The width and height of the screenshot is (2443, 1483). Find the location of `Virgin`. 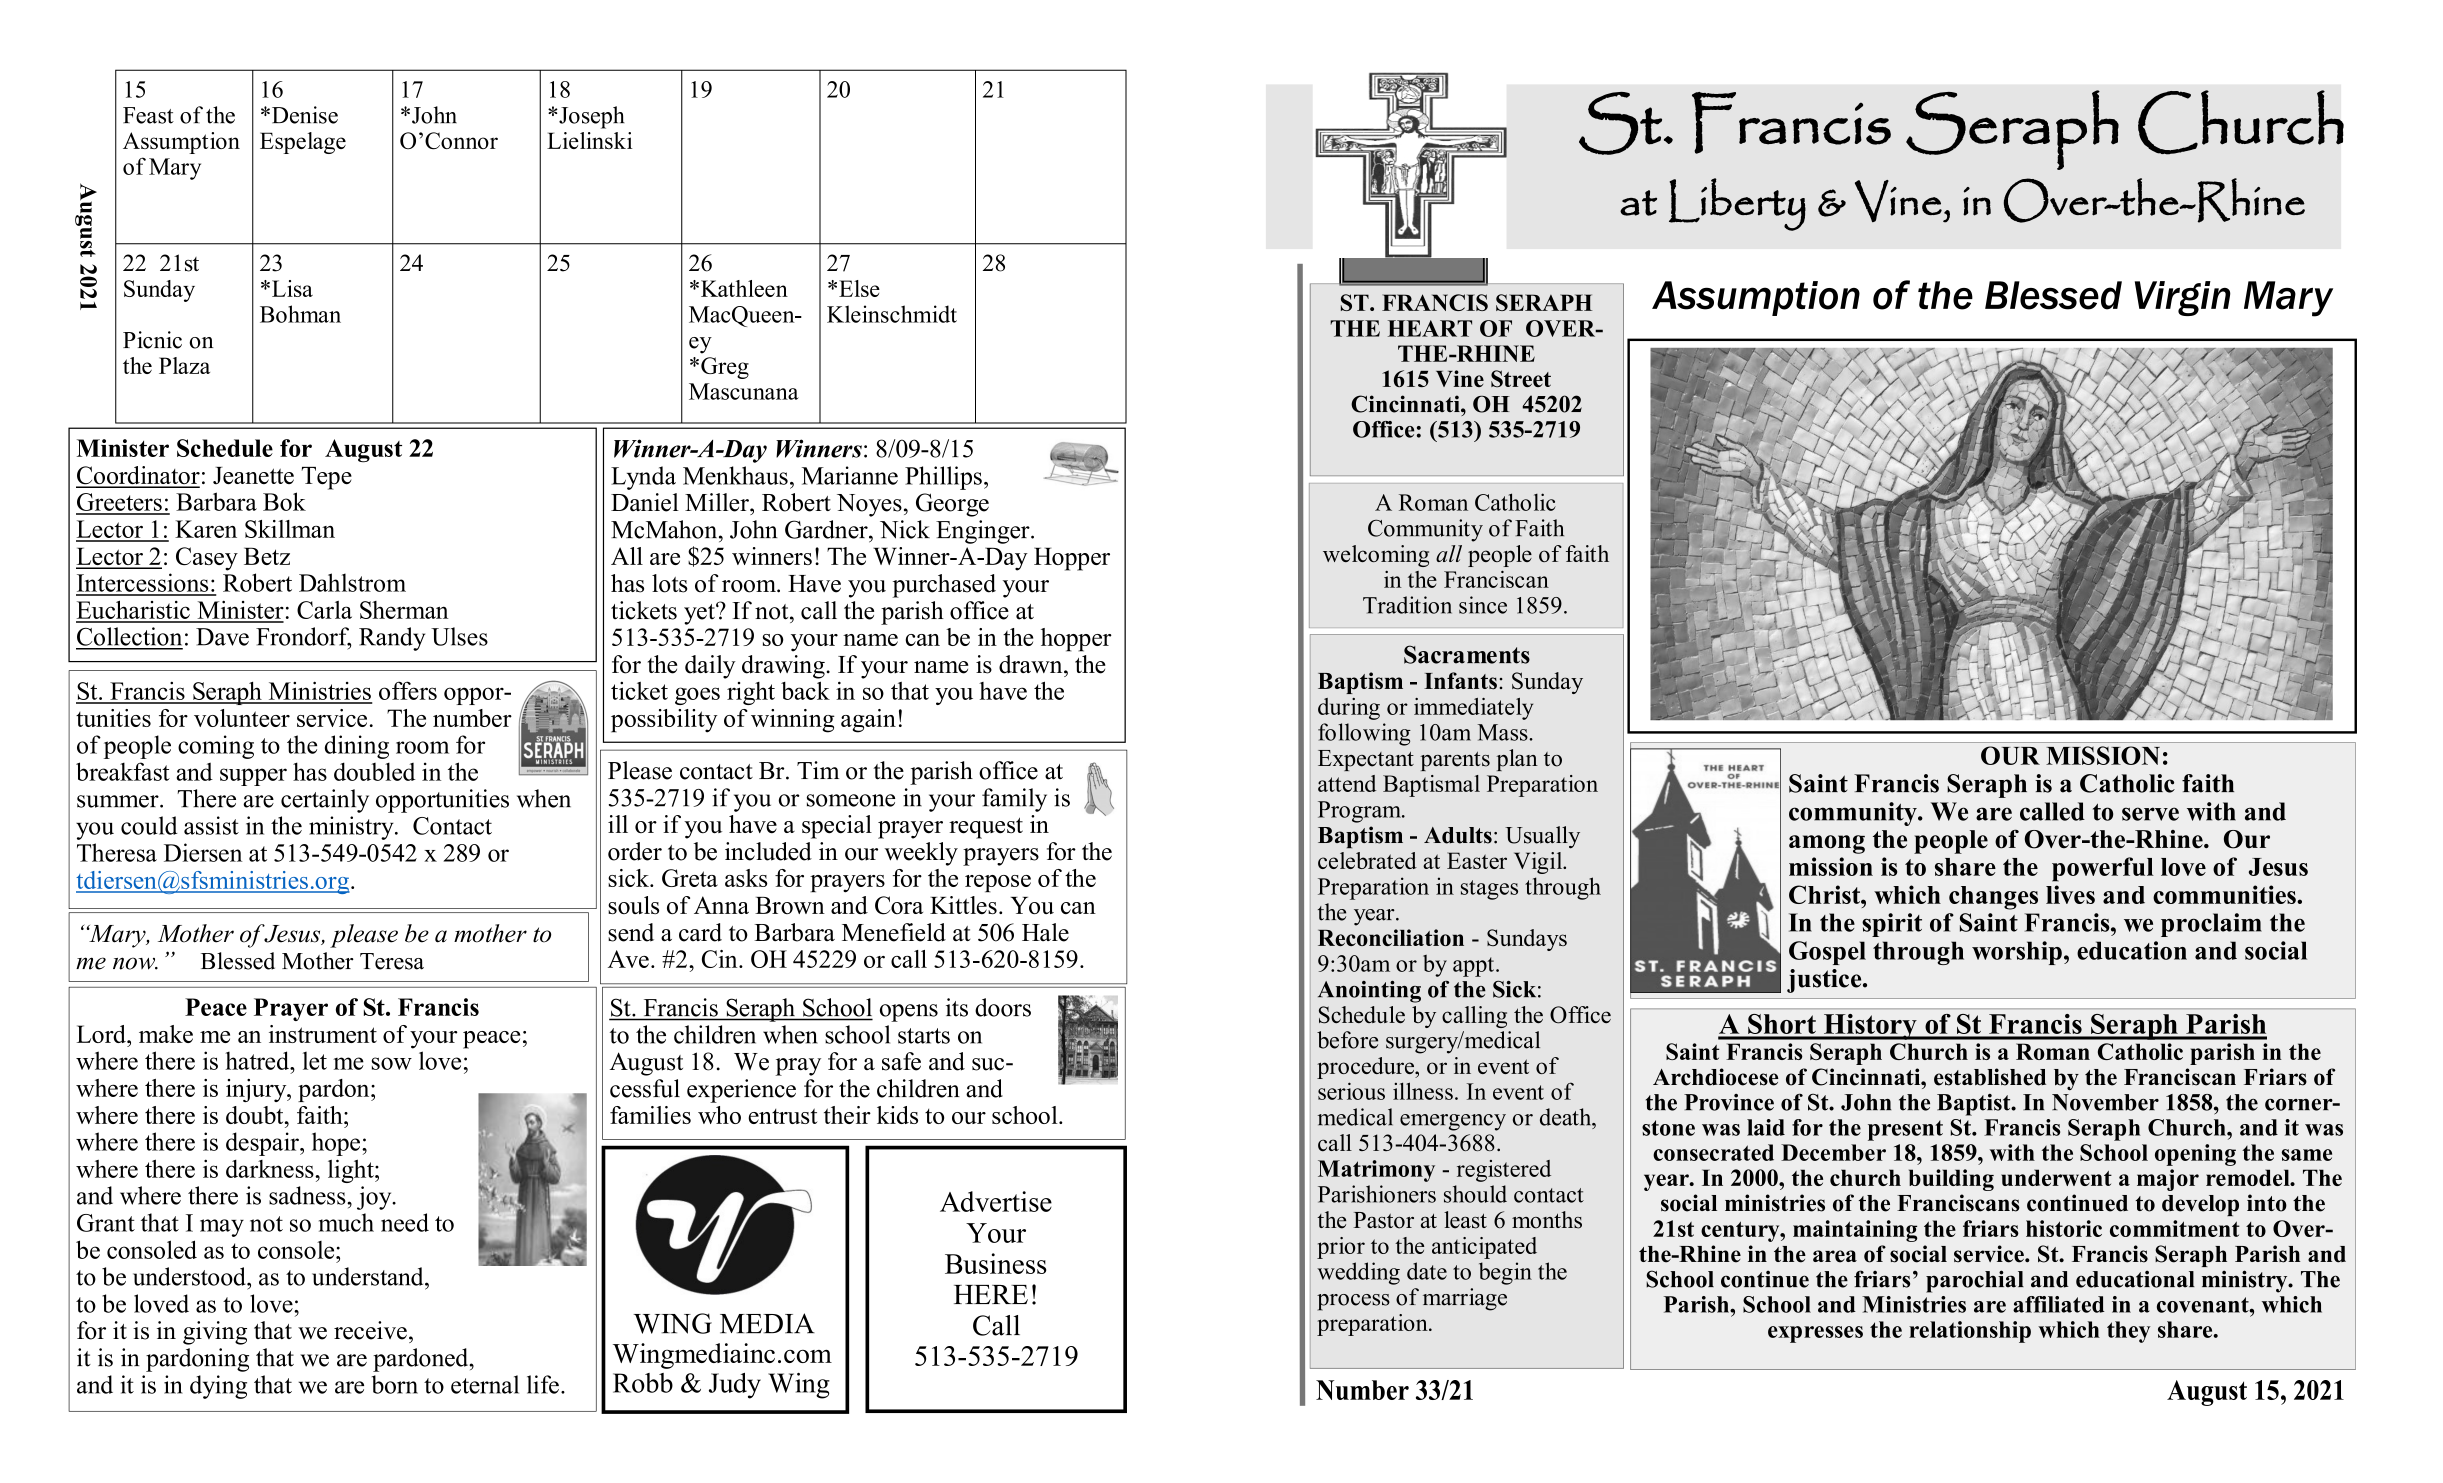

Virgin is located at coordinates (2183, 298).
